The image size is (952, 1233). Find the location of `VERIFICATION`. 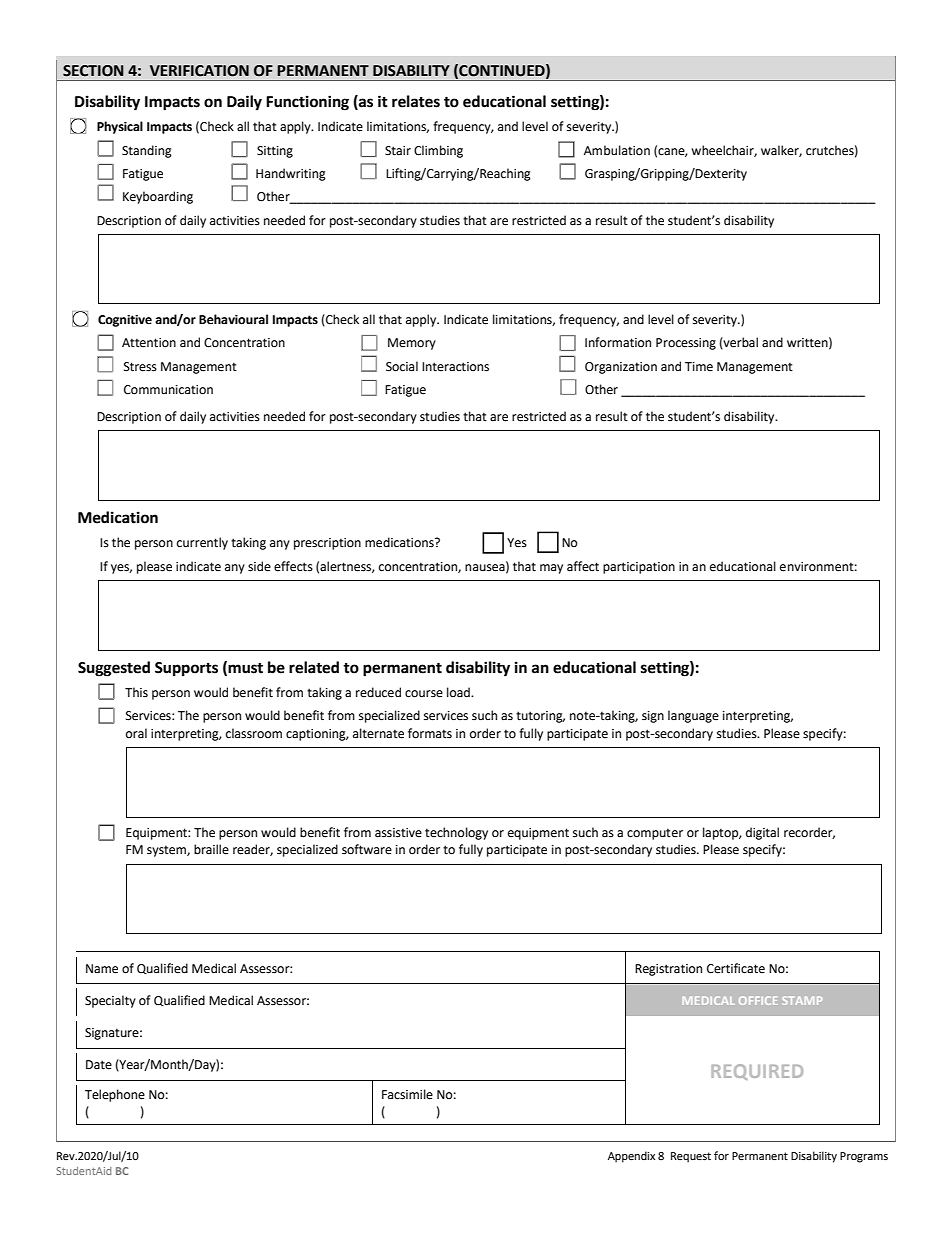

VERIFICATION is located at coordinates (199, 71).
